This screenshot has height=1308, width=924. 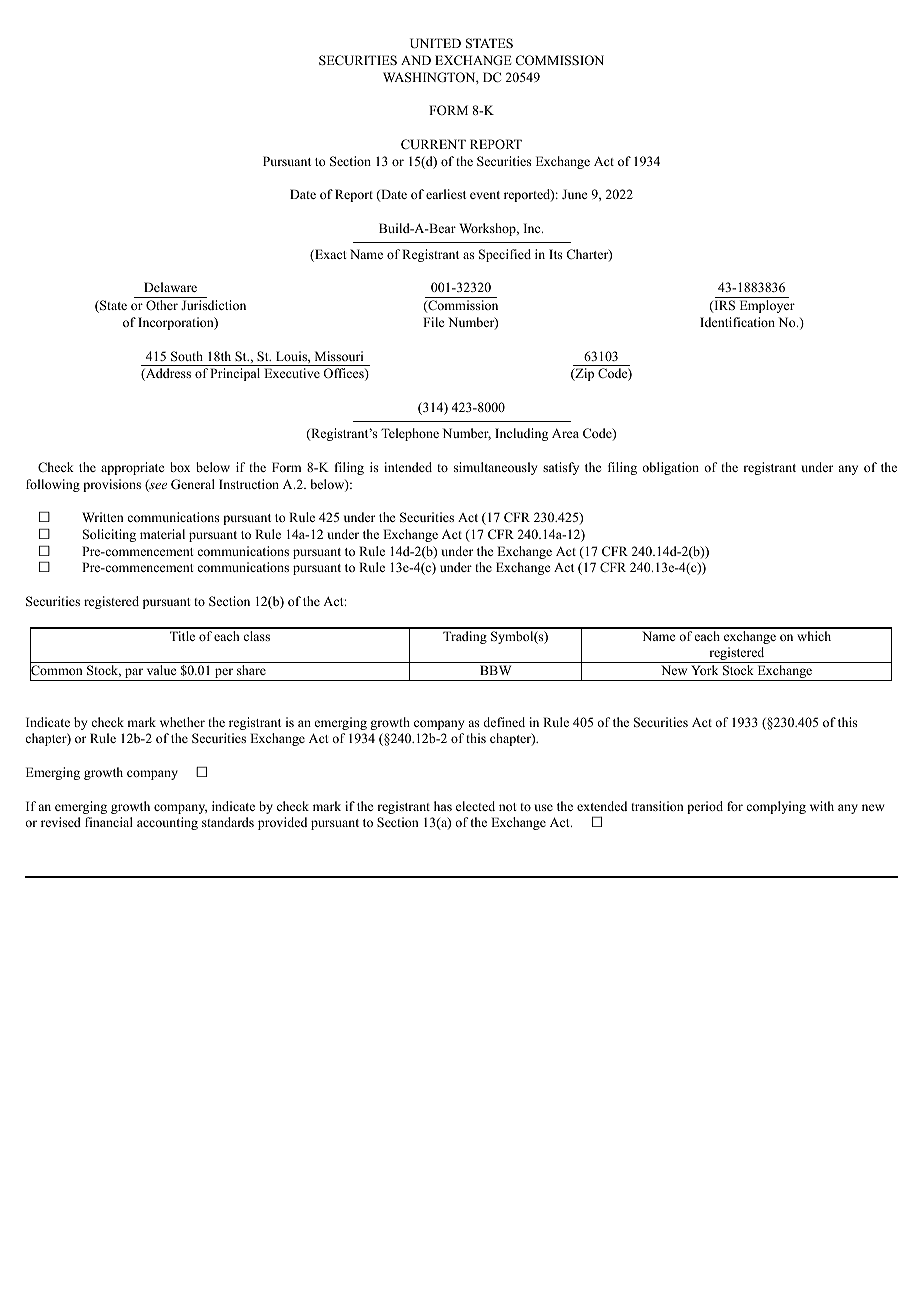 I want to click on BBW, so click(x=495, y=670).
